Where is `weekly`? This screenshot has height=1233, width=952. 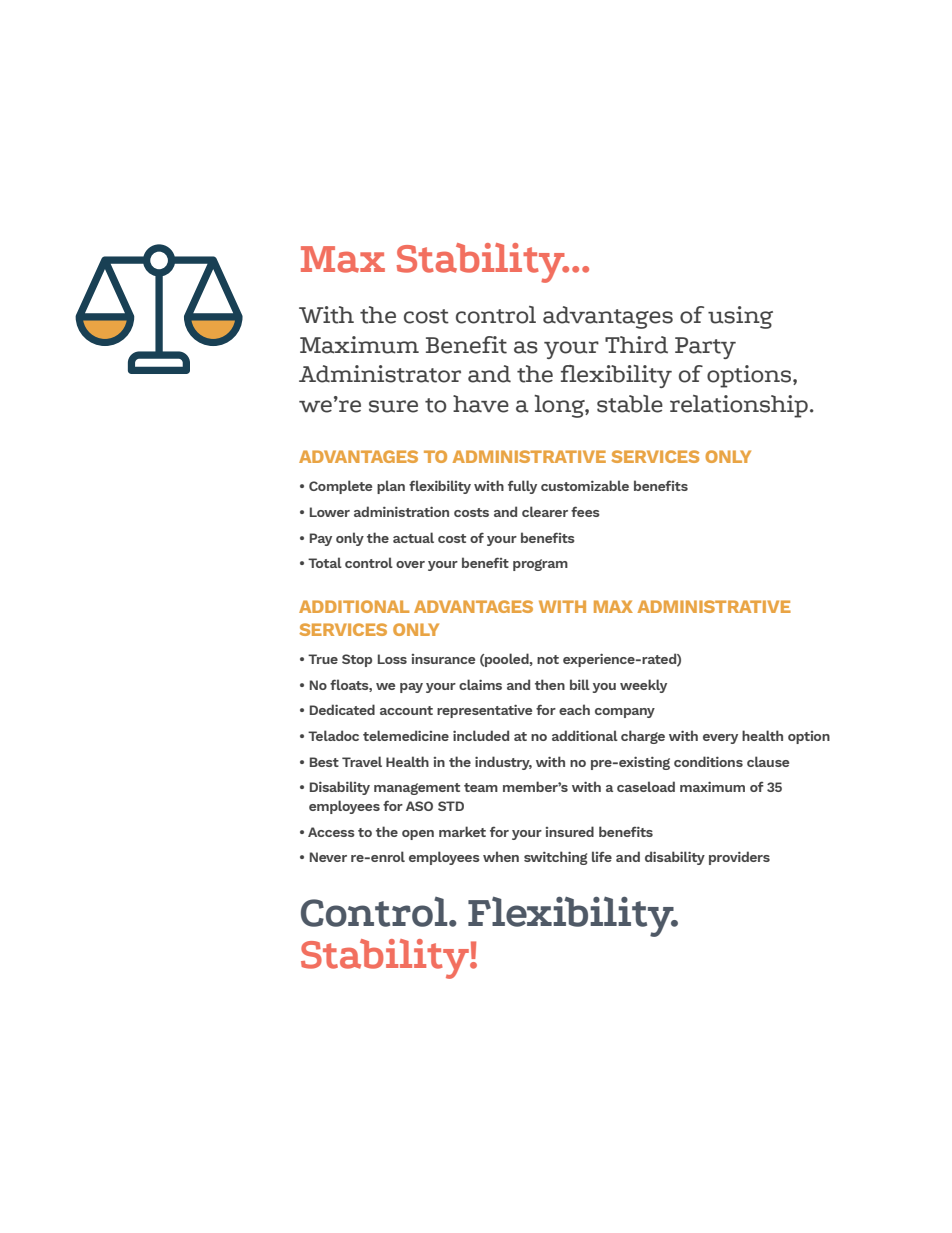
weekly is located at coordinates (643, 686).
